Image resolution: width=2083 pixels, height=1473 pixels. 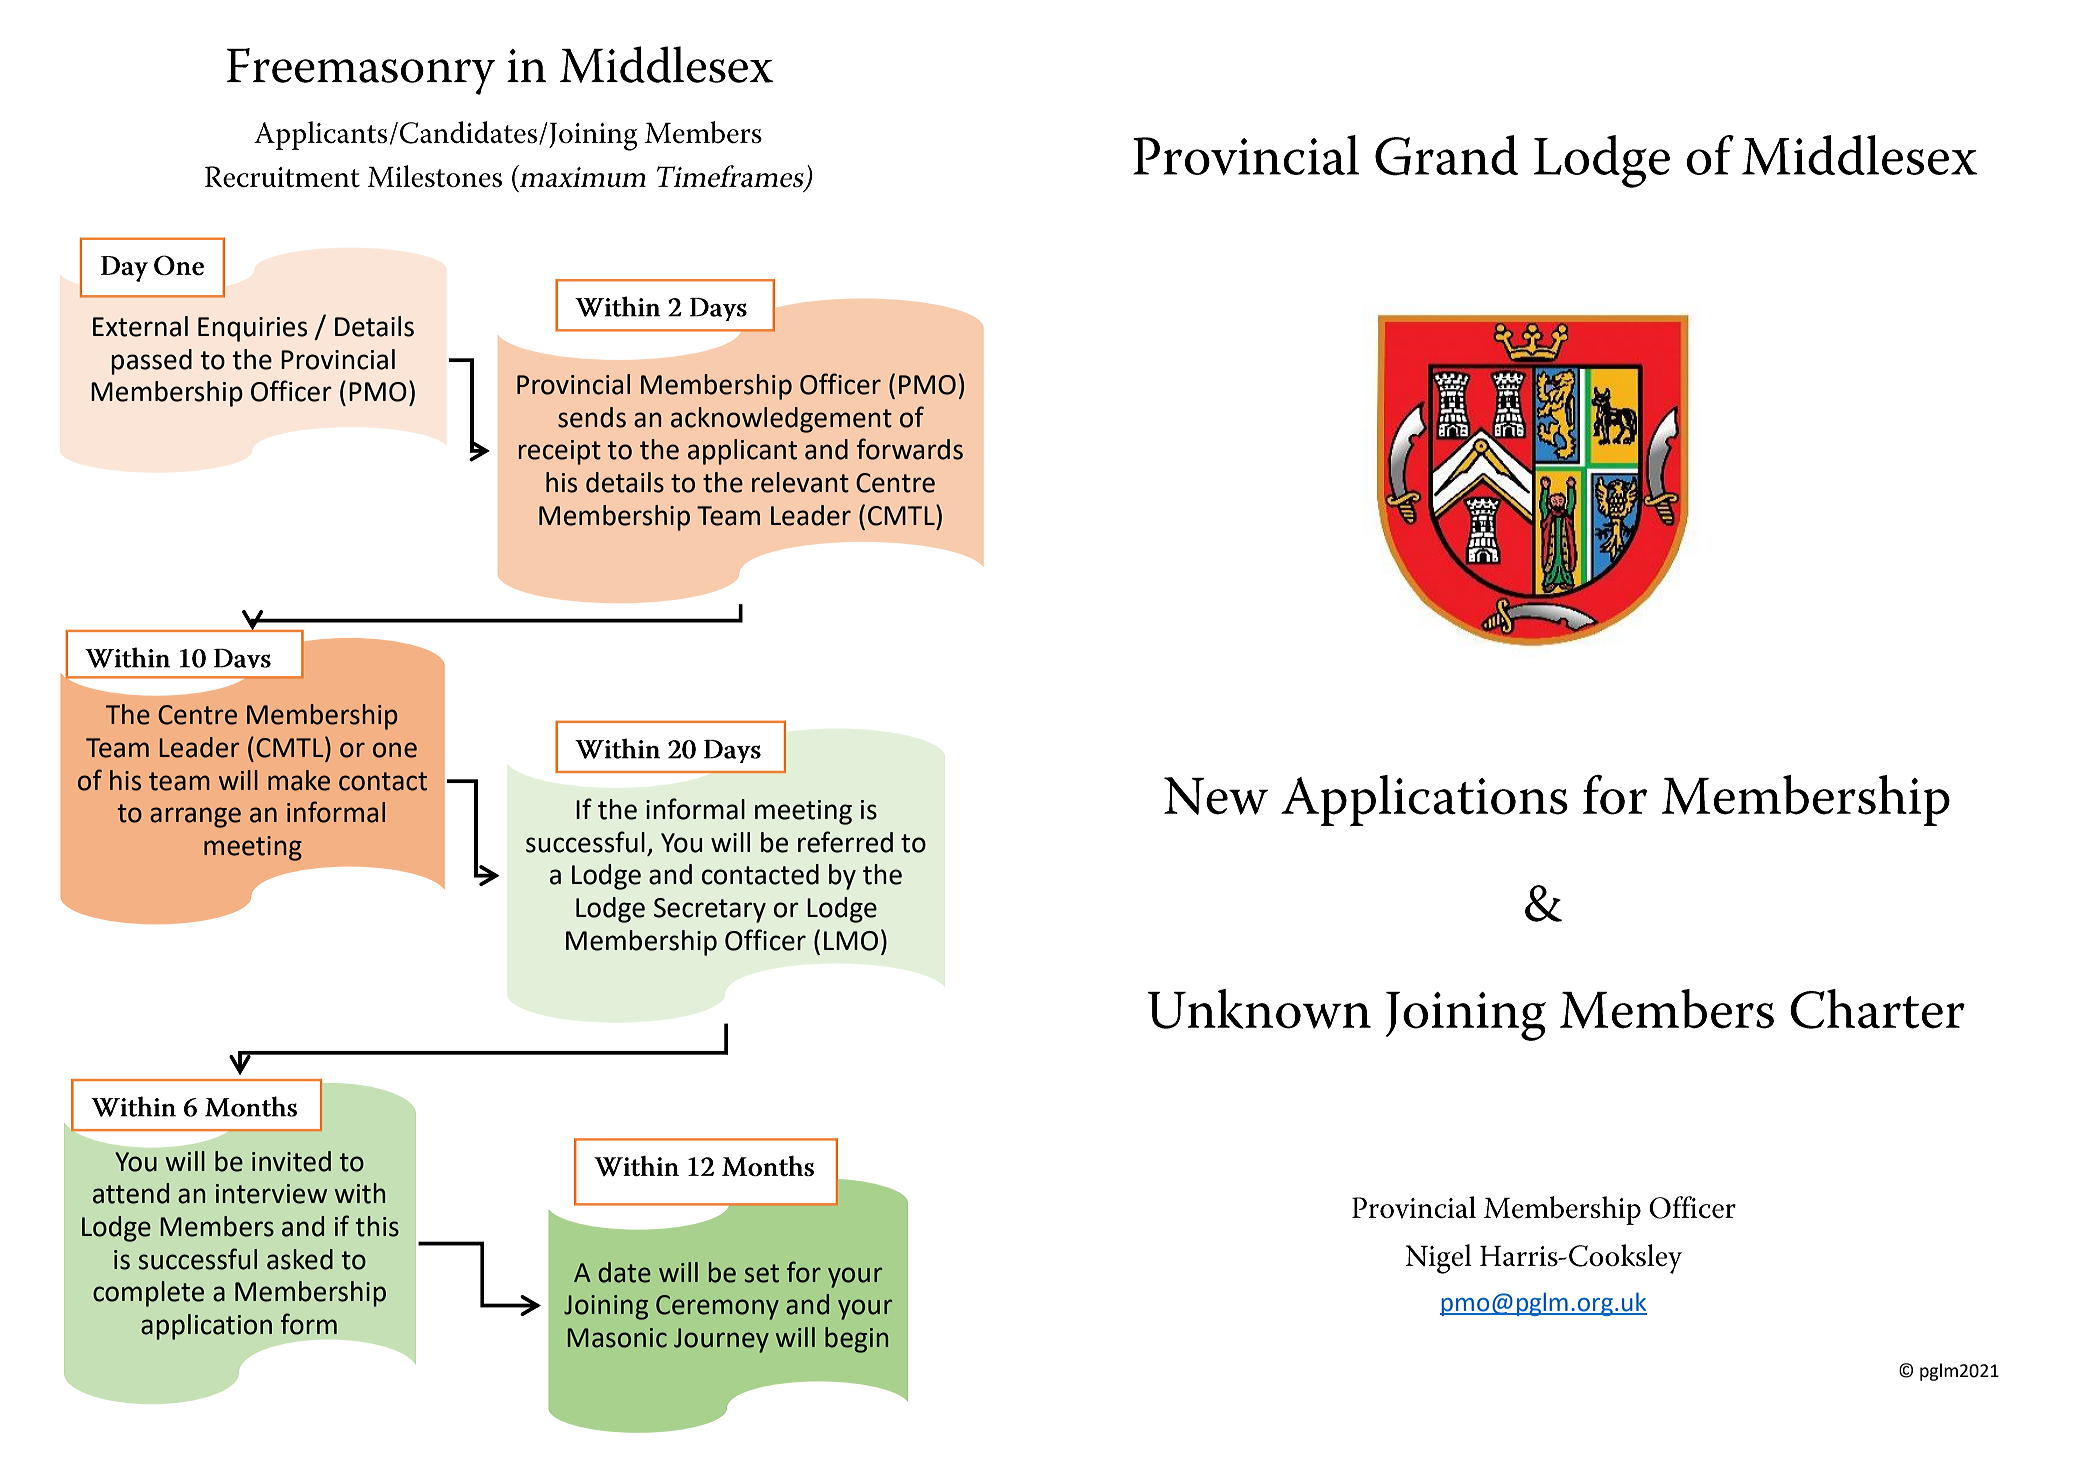 I want to click on sends, so click(x=592, y=417).
